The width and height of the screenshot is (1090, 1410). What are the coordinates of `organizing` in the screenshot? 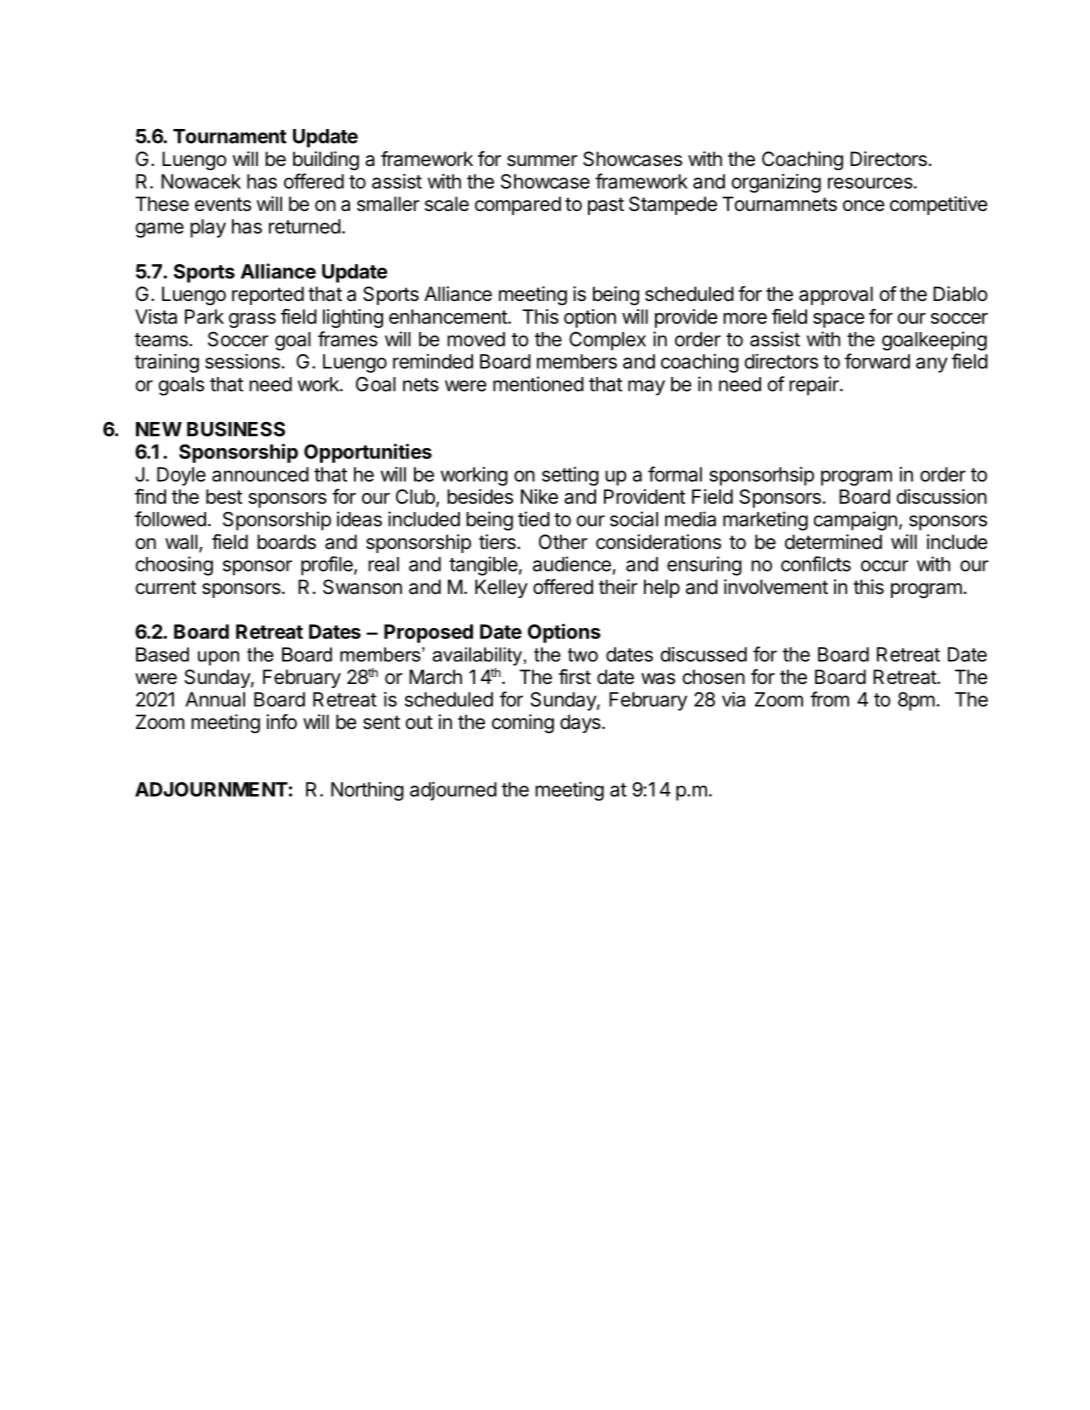 It's located at (776, 183).
